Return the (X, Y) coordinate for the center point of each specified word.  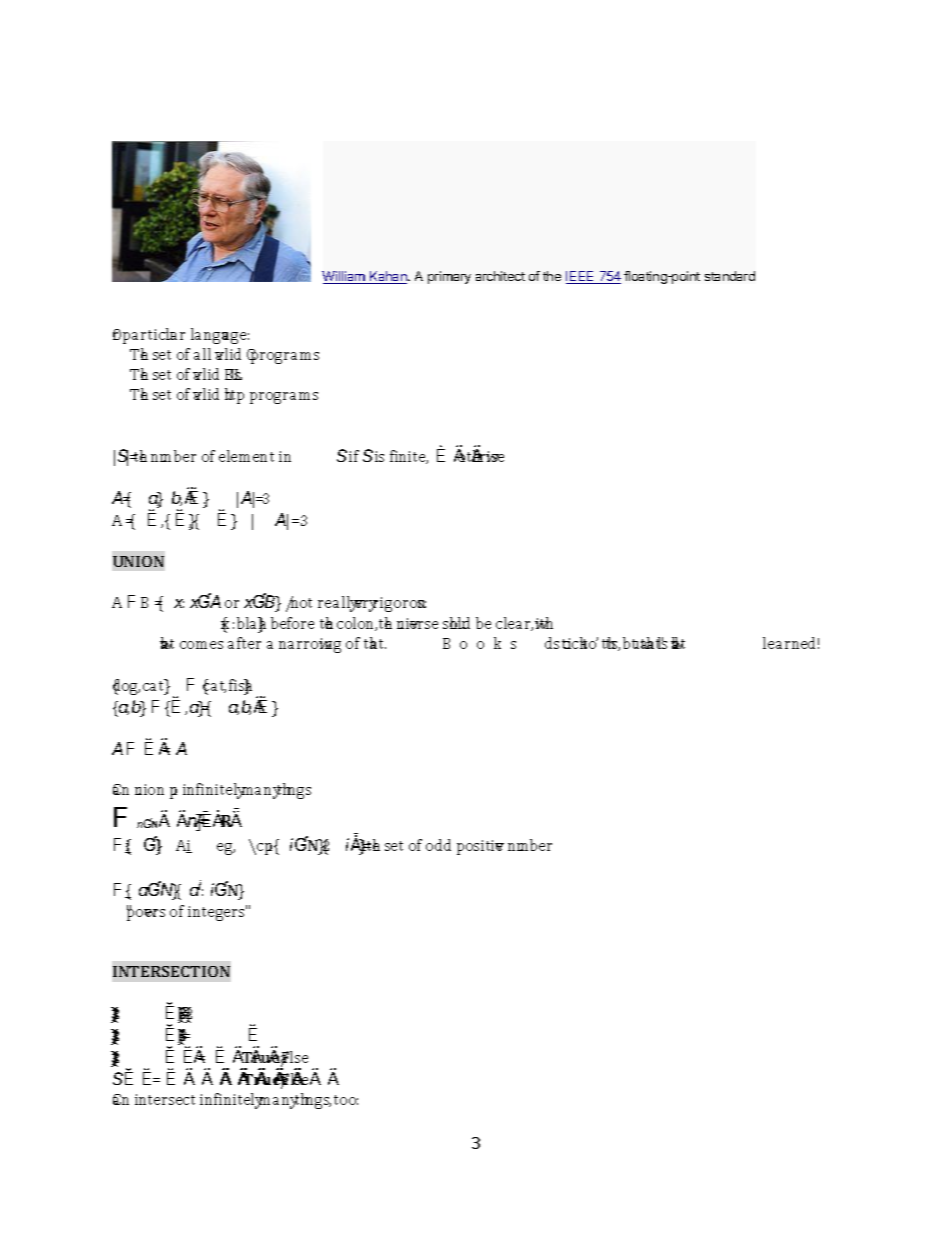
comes (201, 645)
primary (449, 277)
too (346, 1100)
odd (438, 845)
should (456, 623)
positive (480, 847)
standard (730, 276)
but (631, 643)
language (220, 336)
